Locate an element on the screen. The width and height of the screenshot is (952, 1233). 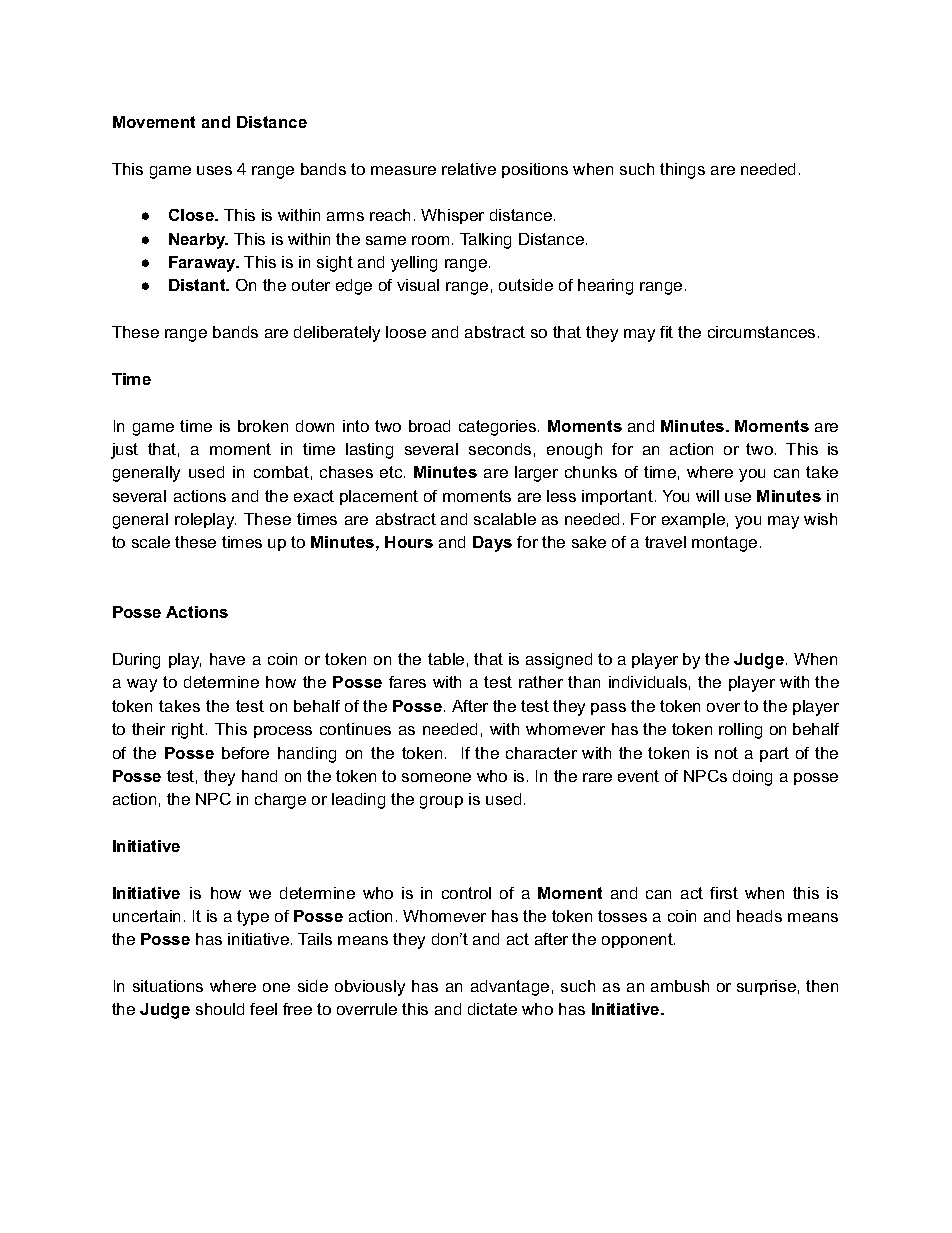
situations is located at coordinates (168, 986).
